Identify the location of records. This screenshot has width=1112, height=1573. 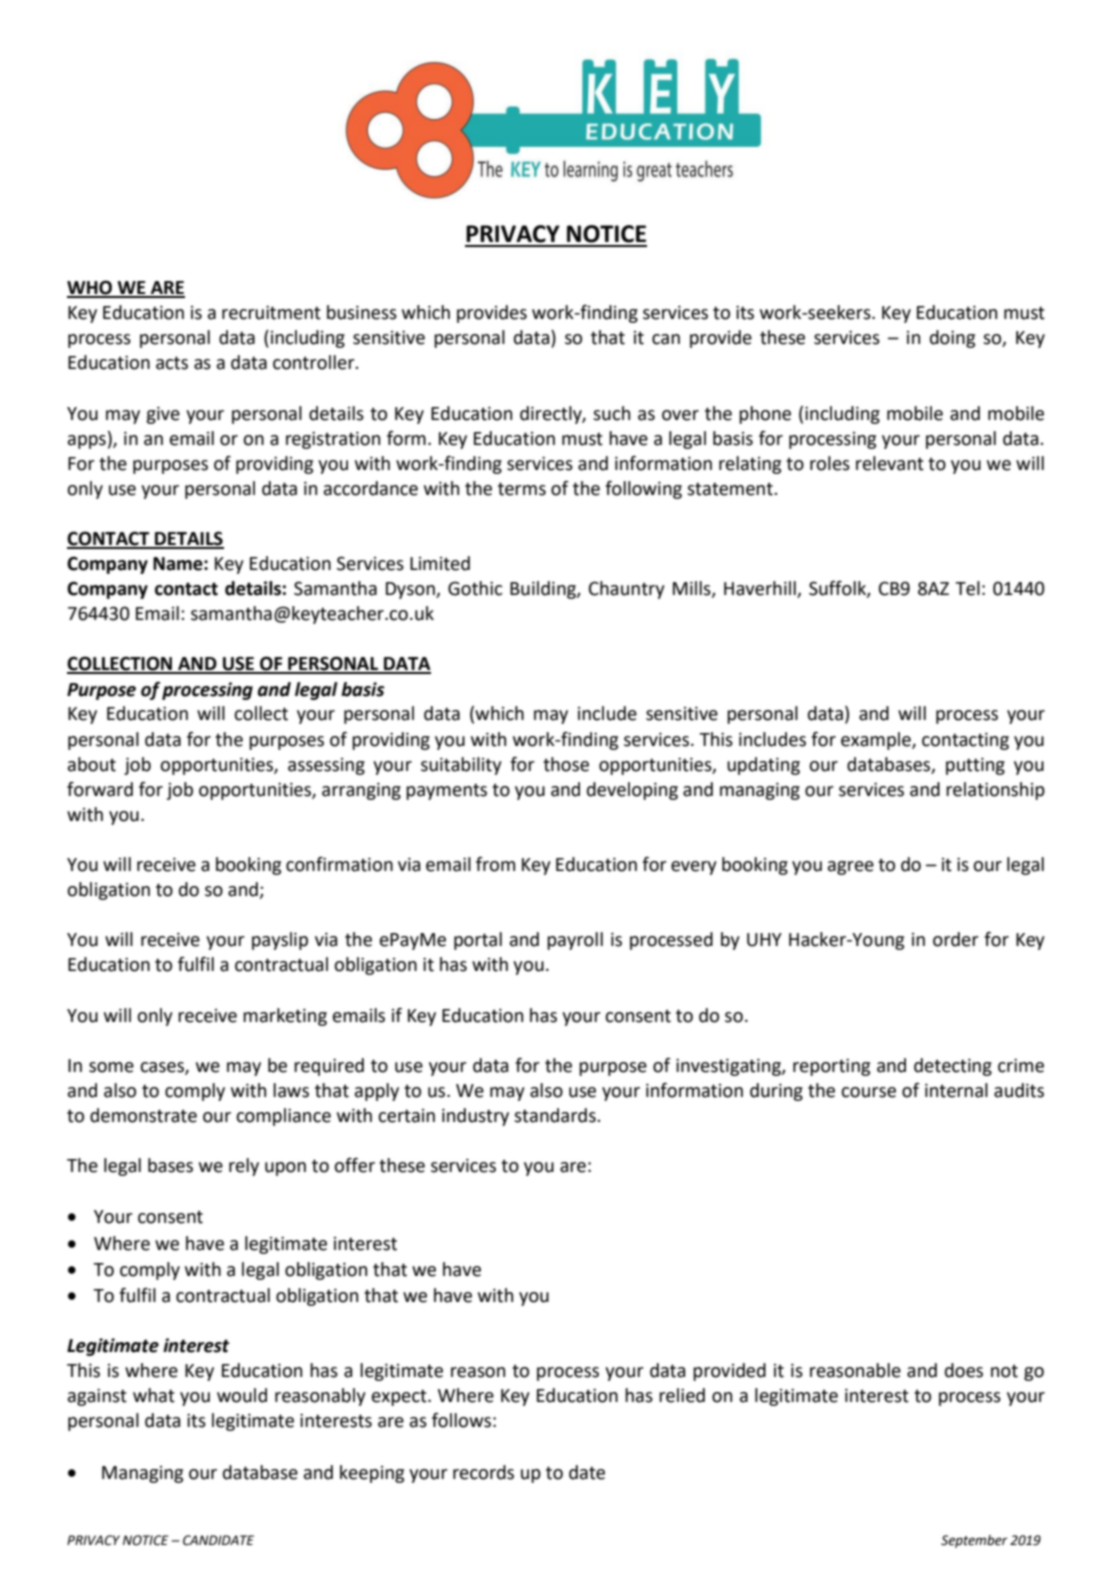
(483, 1472).
